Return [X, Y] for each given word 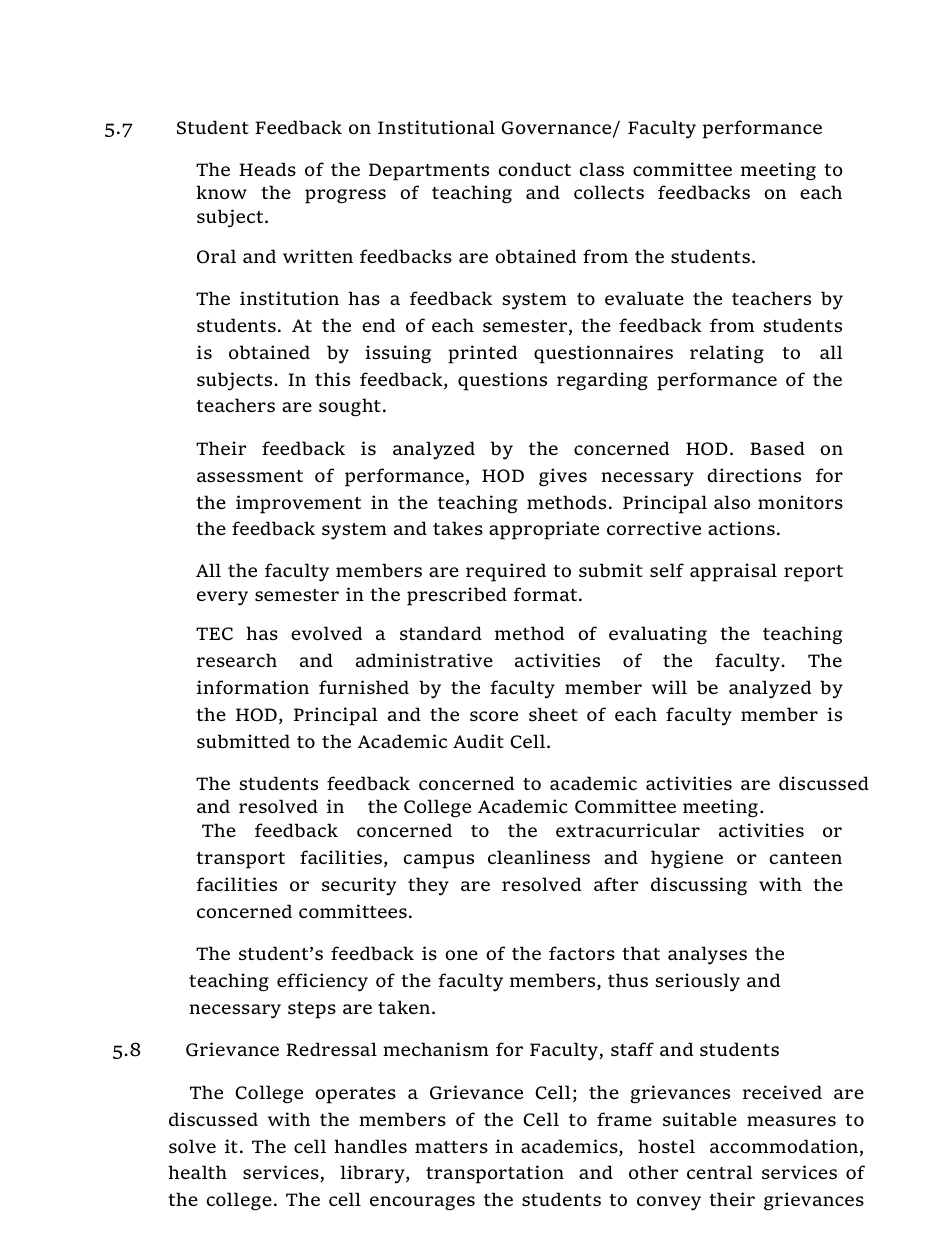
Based [777, 448]
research [237, 660]
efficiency [322, 982]
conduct [534, 169]
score [494, 716]
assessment [250, 476]
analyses [707, 955]
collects [609, 192]
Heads [267, 169]
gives [563, 477]
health [197, 1172]
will [669, 687]
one [461, 955]
